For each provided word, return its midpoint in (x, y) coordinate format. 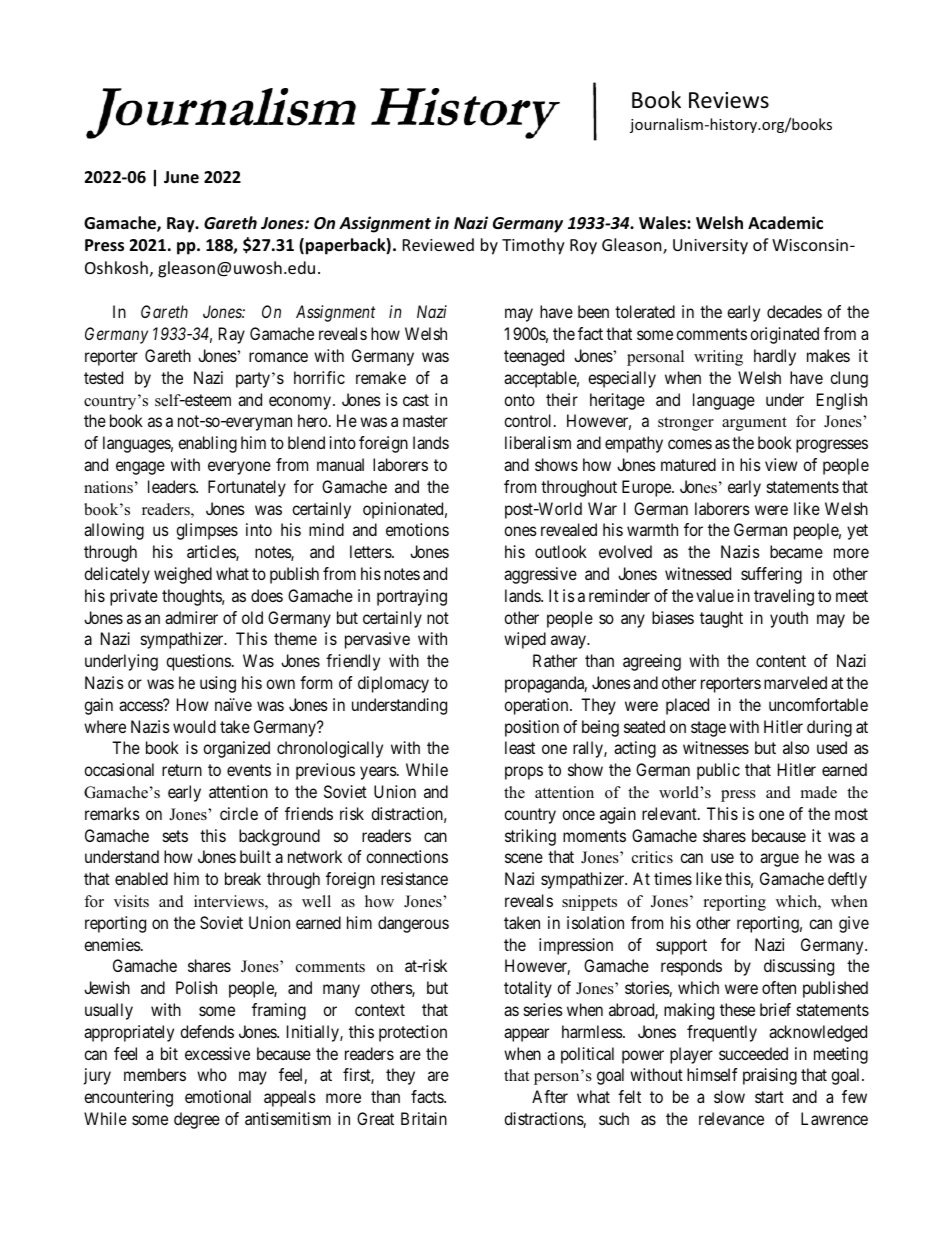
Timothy (533, 246)
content (781, 661)
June (181, 177)
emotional (218, 1096)
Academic (785, 223)
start (769, 1097)
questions (198, 662)
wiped (525, 640)
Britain (424, 1118)
